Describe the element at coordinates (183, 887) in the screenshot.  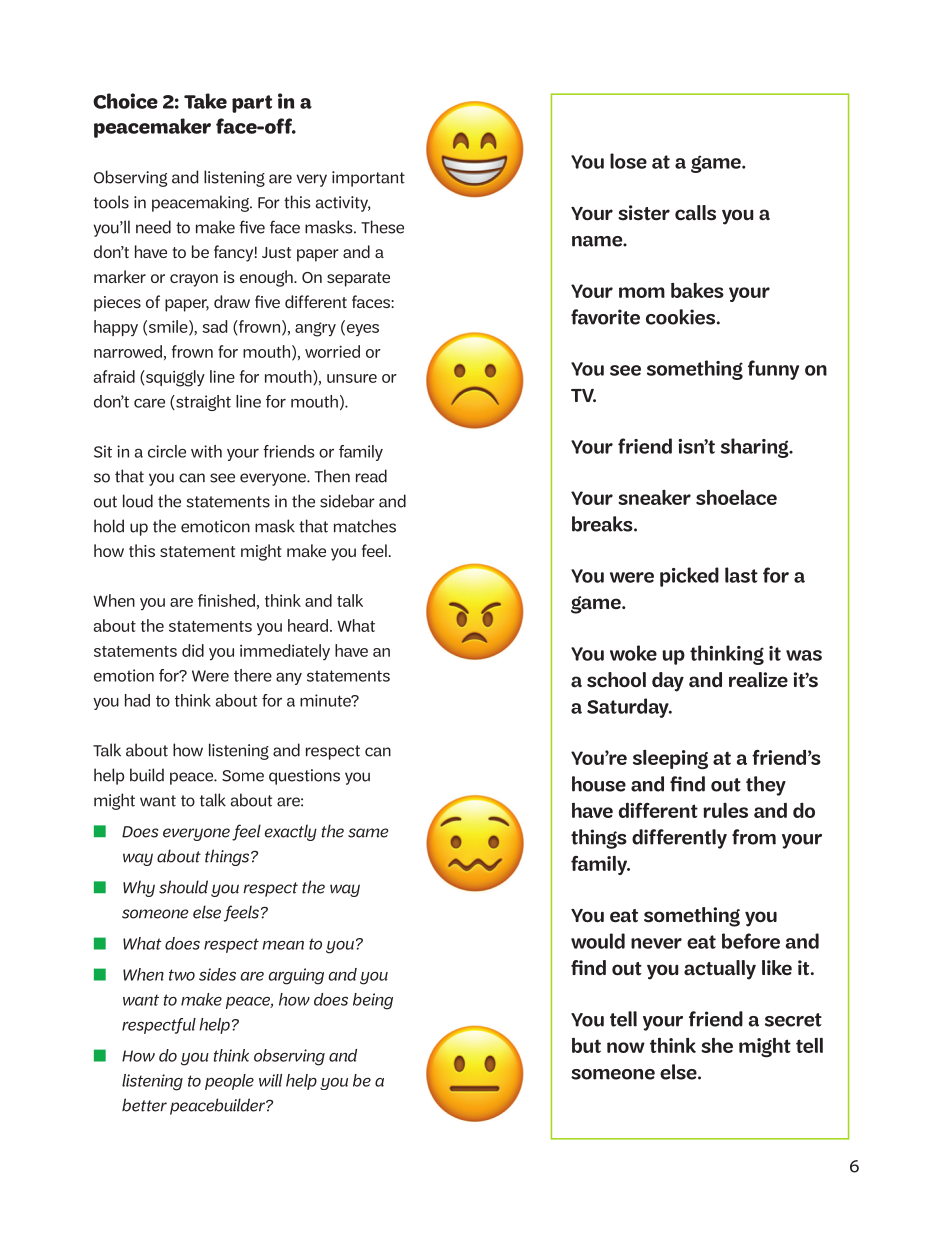
I see `should` at that location.
